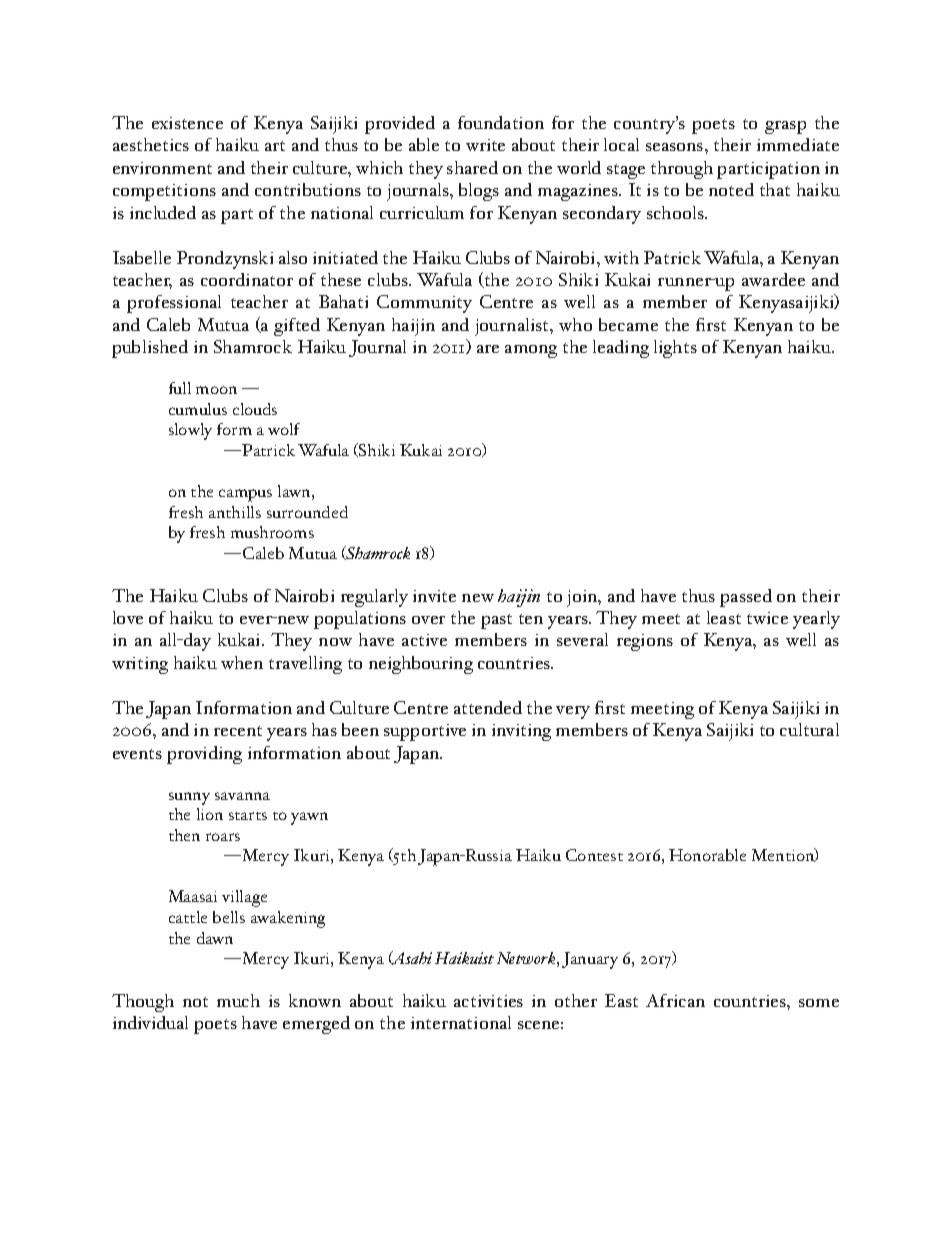  What do you see at coordinates (485, 145) in the page?
I see `write` at bounding box center [485, 145].
